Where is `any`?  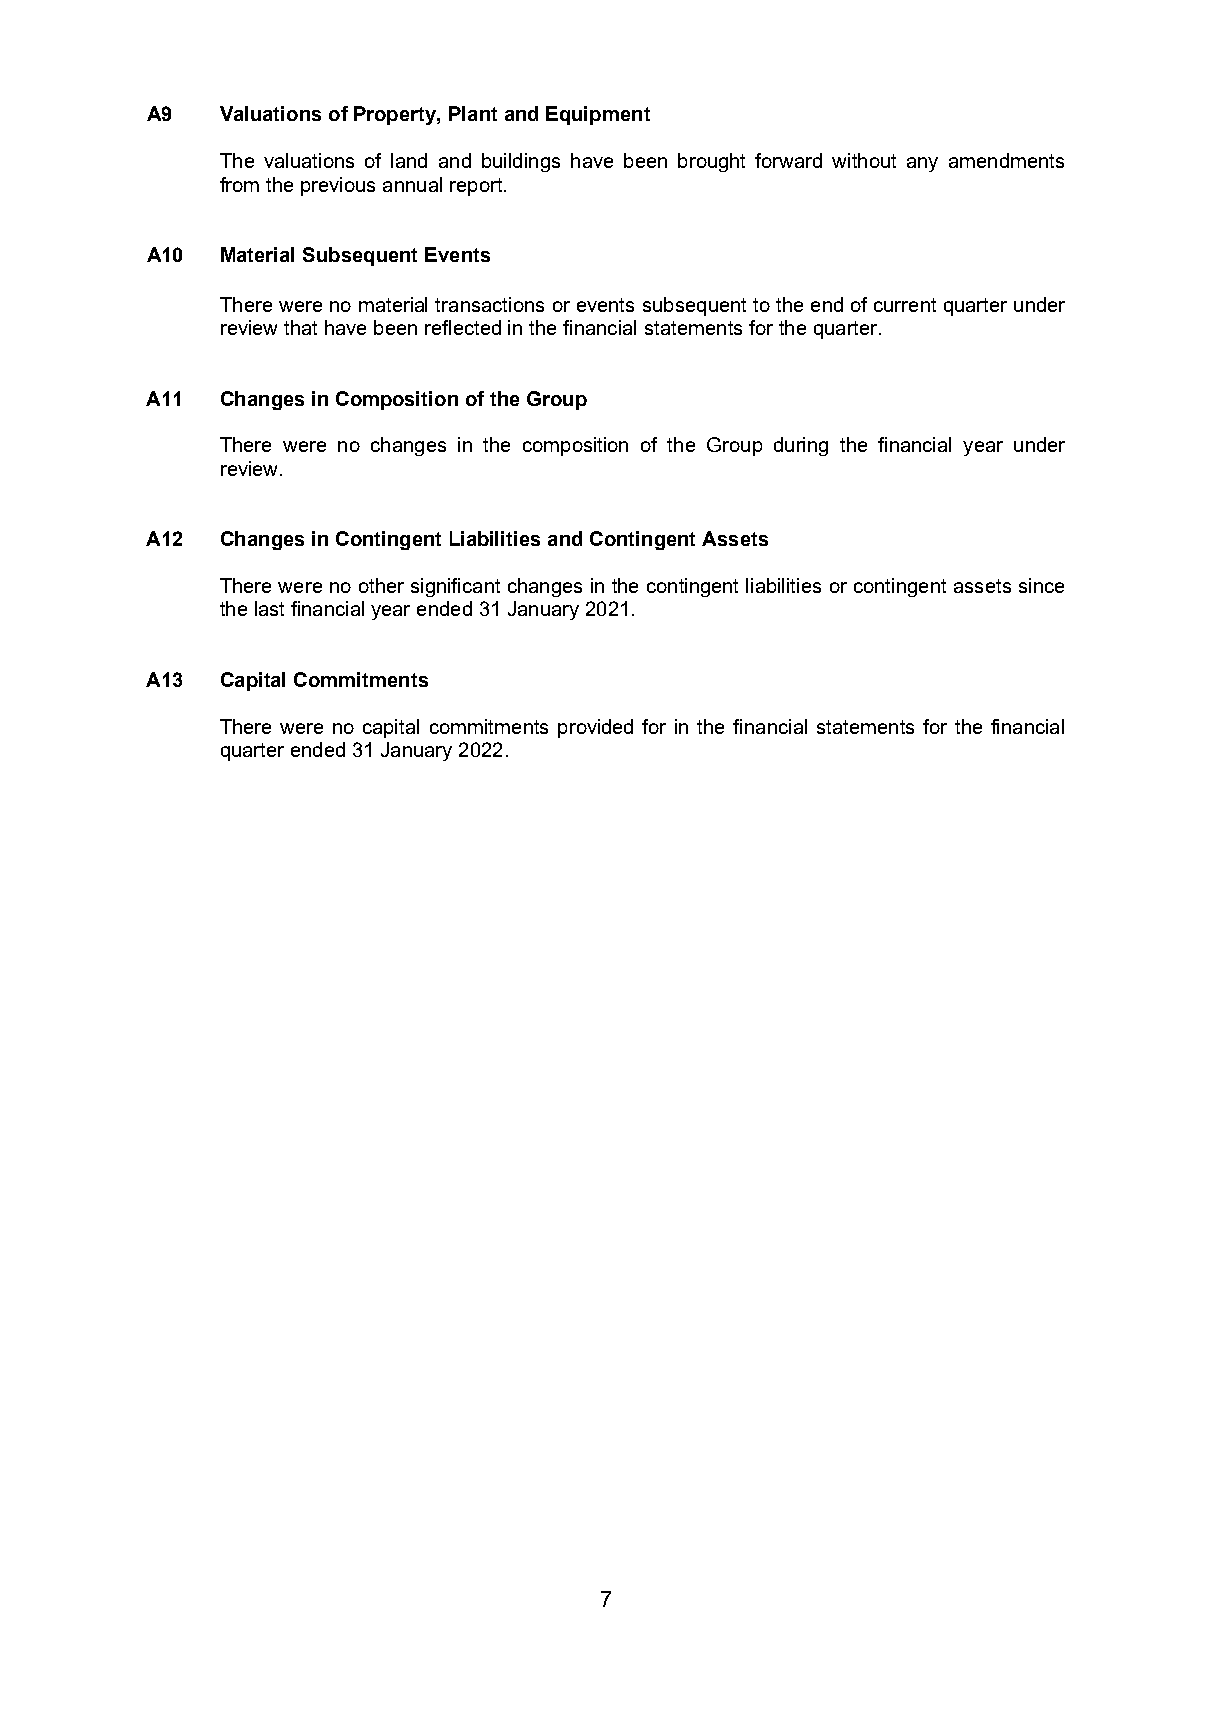
any is located at coordinates (922, 164).
